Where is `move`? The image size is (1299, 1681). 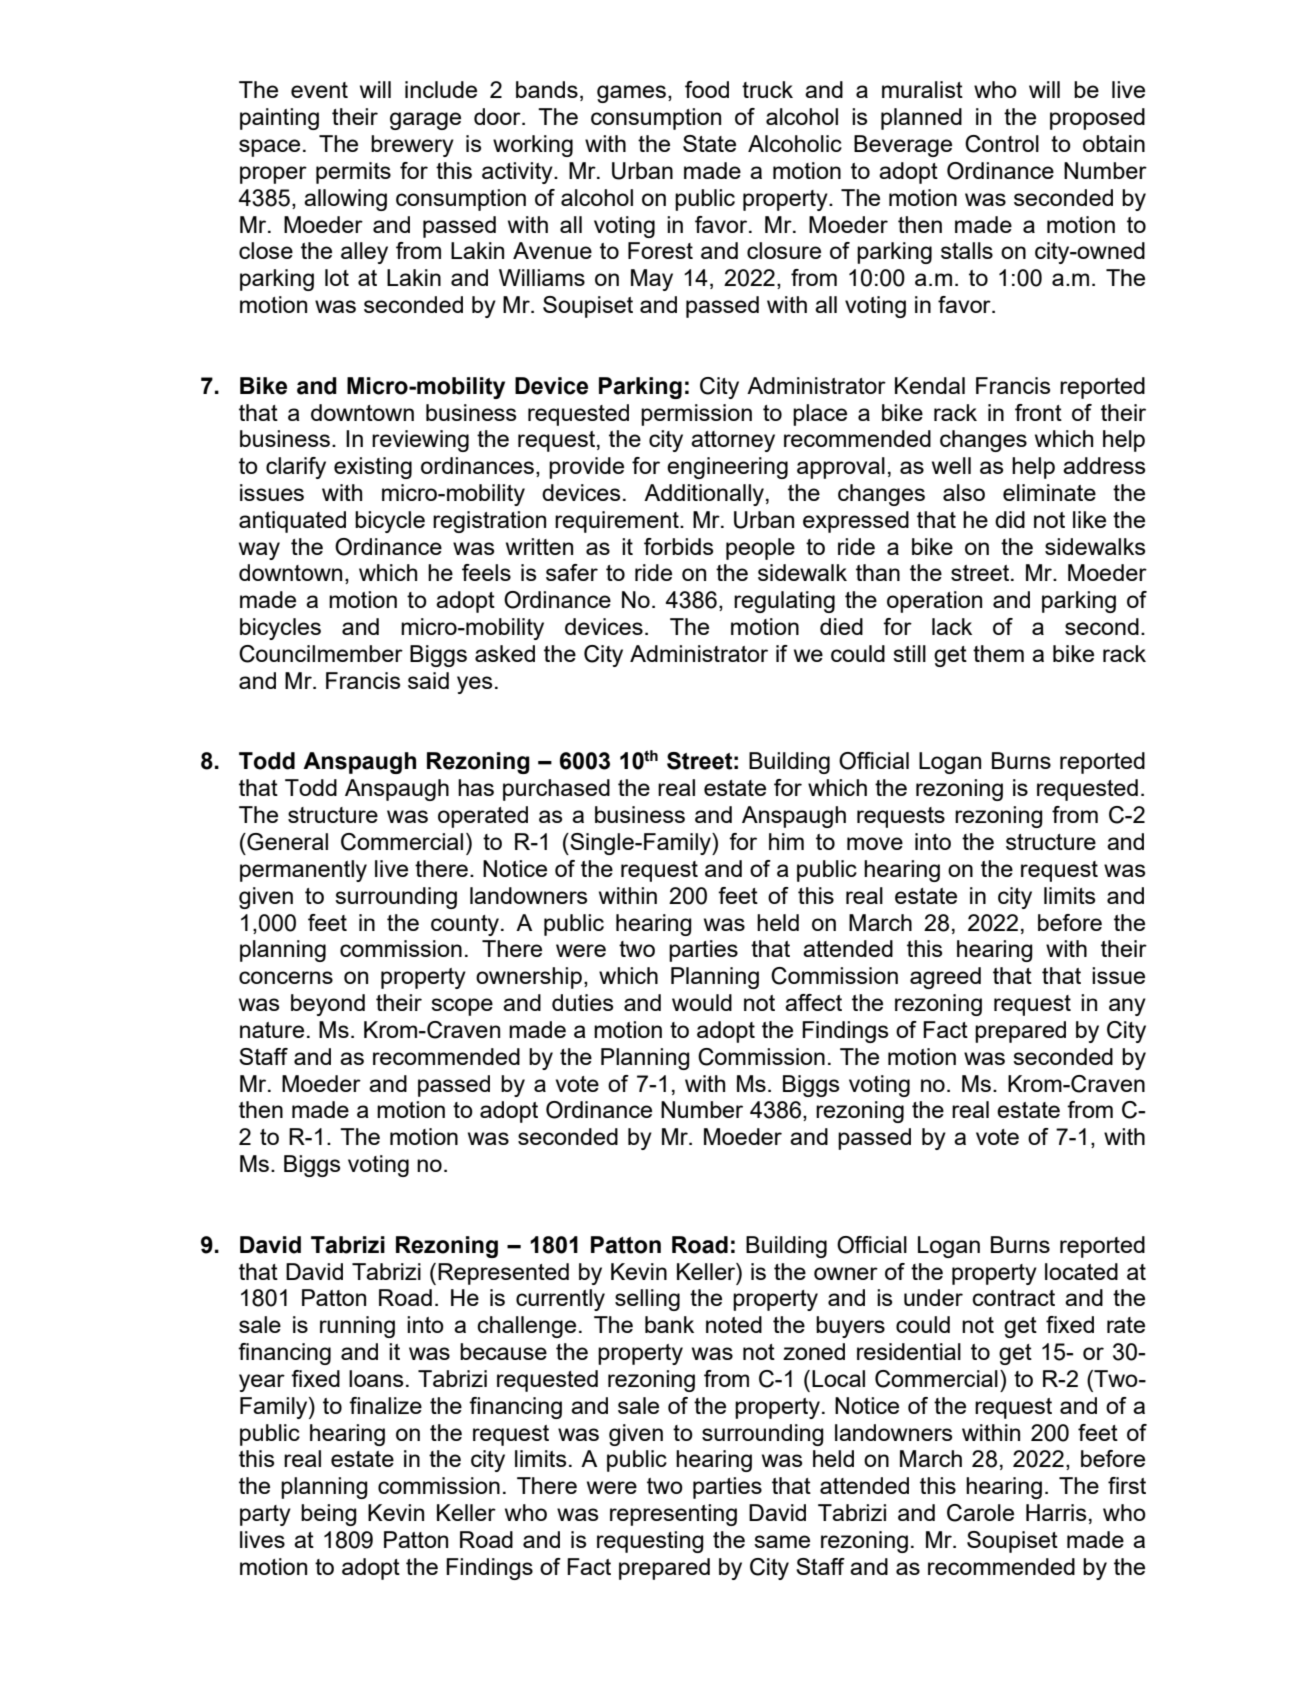
move is located at coordinates (875, 843).
